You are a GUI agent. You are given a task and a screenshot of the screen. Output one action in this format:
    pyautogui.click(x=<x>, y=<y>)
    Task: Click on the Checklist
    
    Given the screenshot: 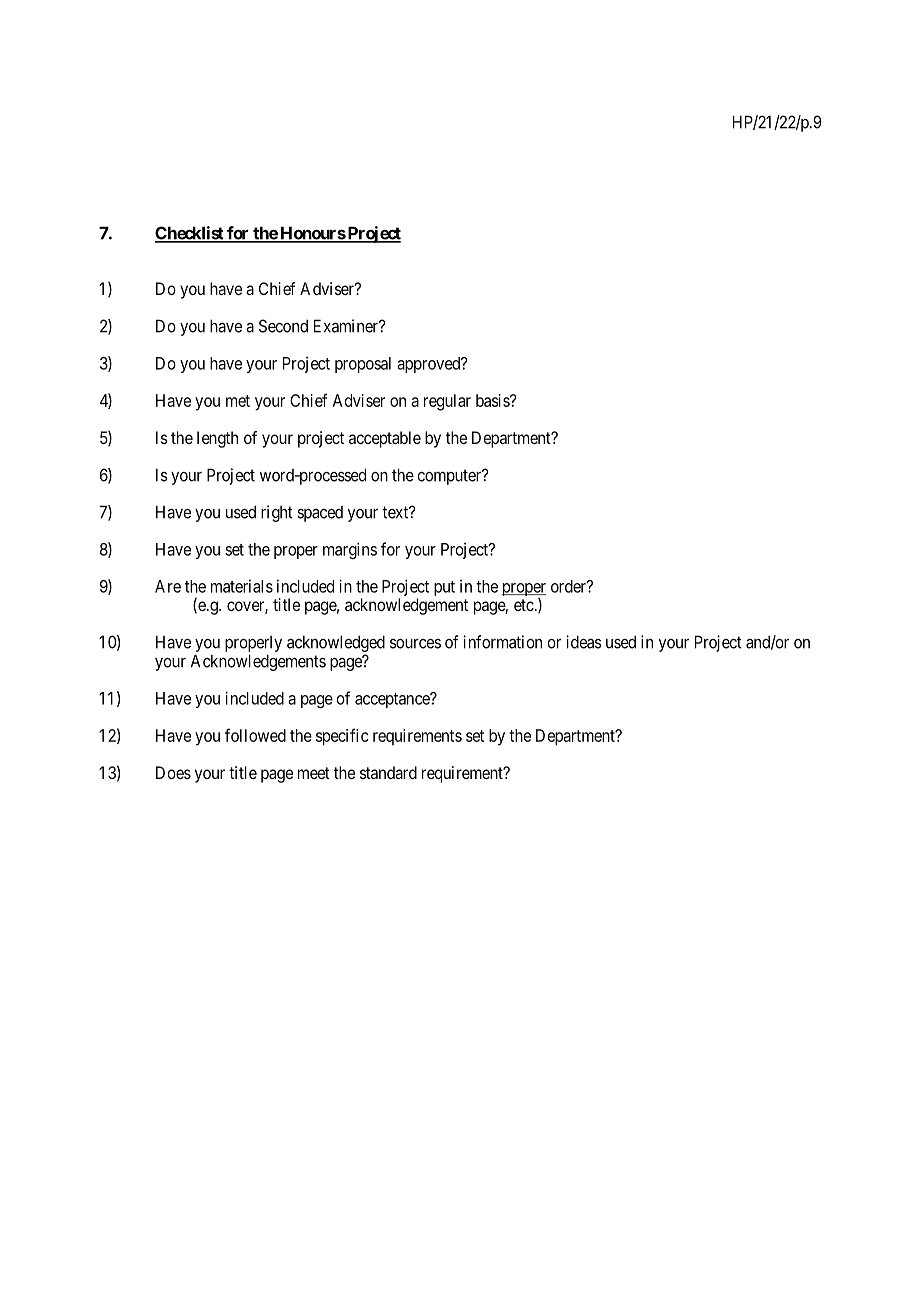 What is the action you would take?
    pyautogui.click(x=190, y=234)
